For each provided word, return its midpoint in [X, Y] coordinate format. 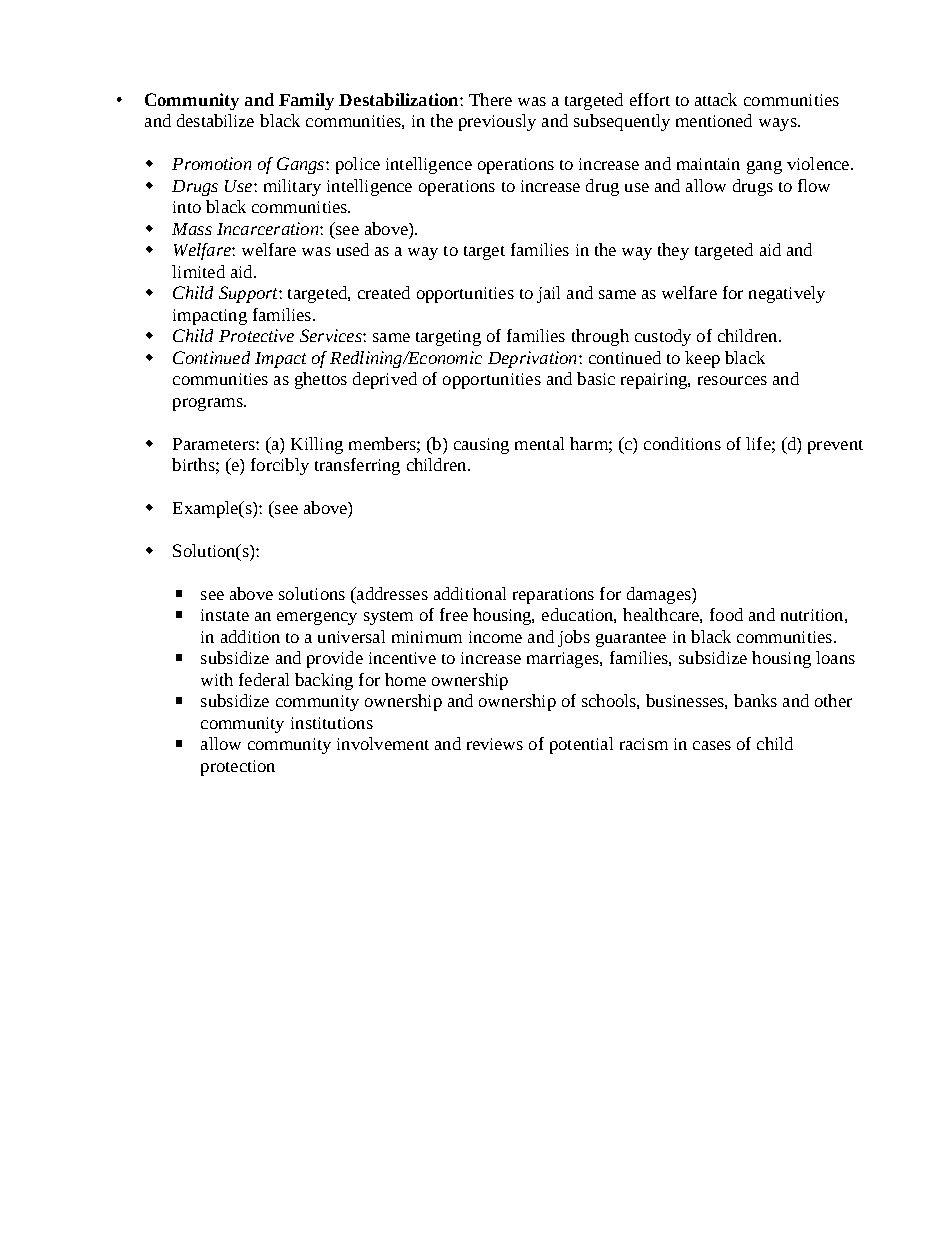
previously [497, 122]
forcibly [280, 466]
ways [779, 124]
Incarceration [269, 228]
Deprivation [532, 359]
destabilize [215, 120]
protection [238, 768]
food [726, 614]
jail [548, 294]
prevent [835, 447]
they [673, 251]
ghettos [321, 380]
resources [732, 380]
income [495, 637]
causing [481, 446]
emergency [317, 618]
